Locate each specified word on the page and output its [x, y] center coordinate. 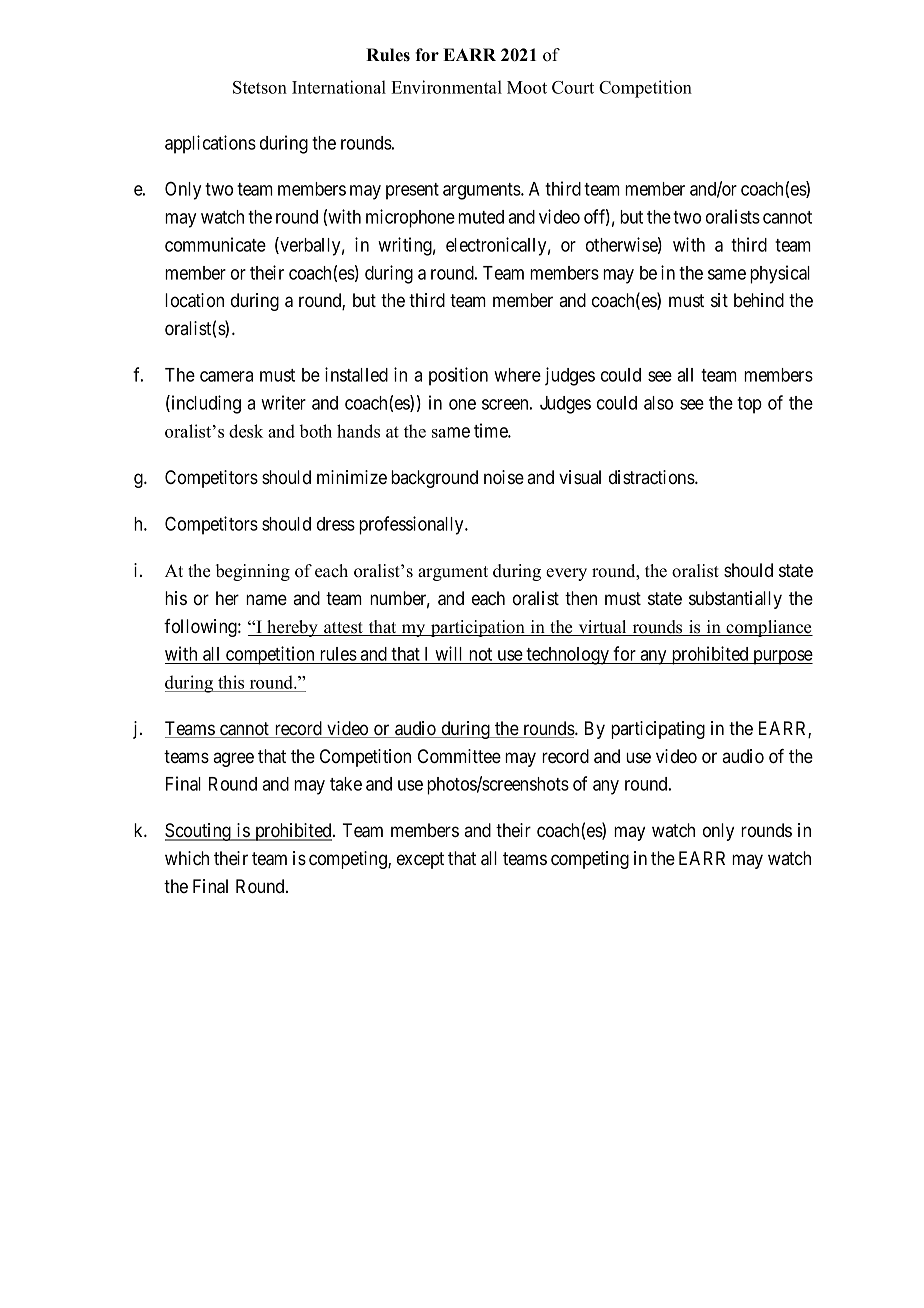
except [420, 860]
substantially [735, 600]
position [458, 376]
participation [478, 628]
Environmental [446, 87]
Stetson [260, 87]
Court [573, 87]
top [749, 405]
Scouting [199, 832]
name [266, 599]
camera [226, 376]
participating [658, 730]
